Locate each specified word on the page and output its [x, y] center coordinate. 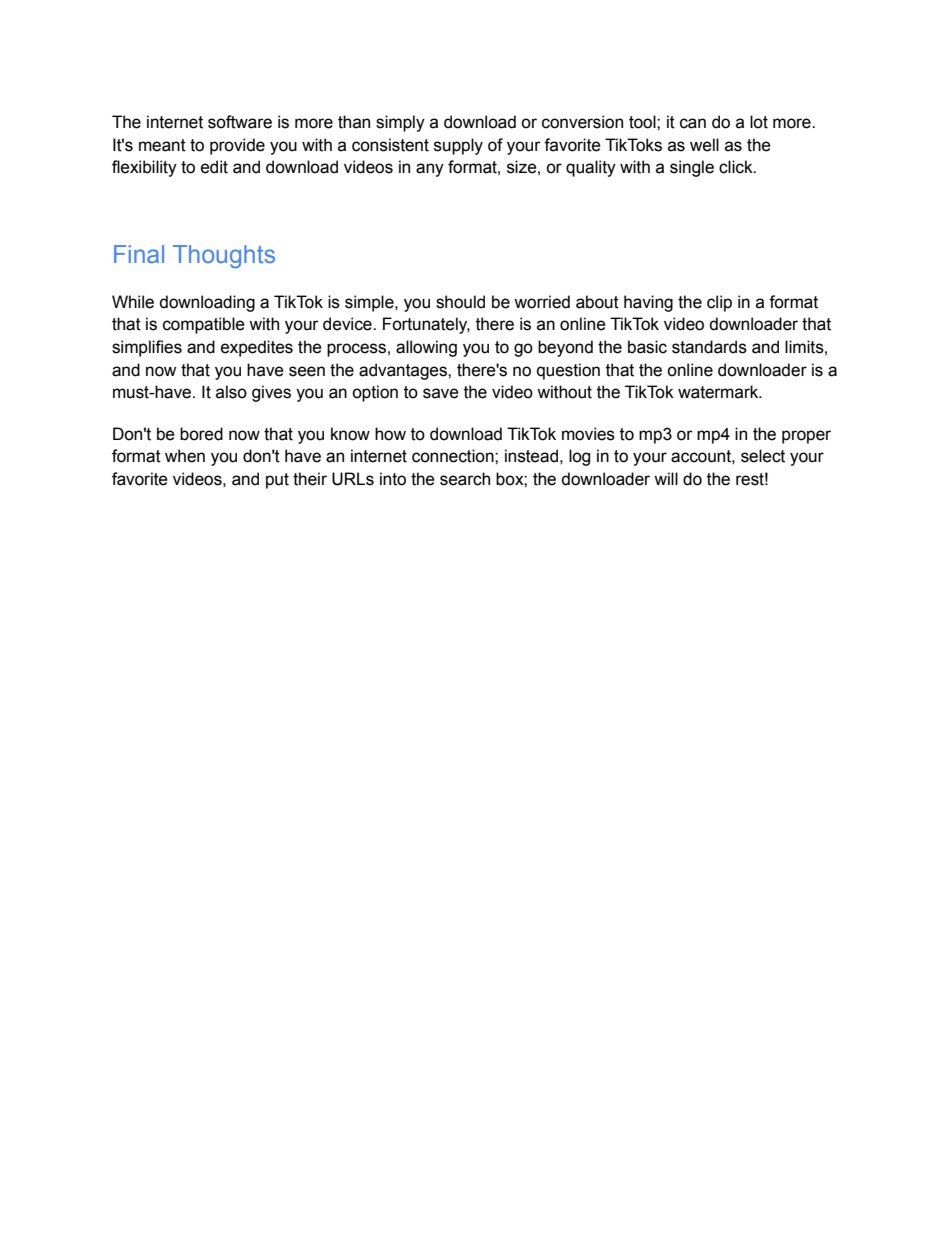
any [430, 170]
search [465, 479]
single [692, 168]
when [185, 456]
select [763, 456]
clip [719, 303]
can [693, 123]
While [133, 302]
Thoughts [224, 257]
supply [458, 146]
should [460, 302]
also [231, 392]
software [240, 122]
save [441, 393]
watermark [719, 392]
